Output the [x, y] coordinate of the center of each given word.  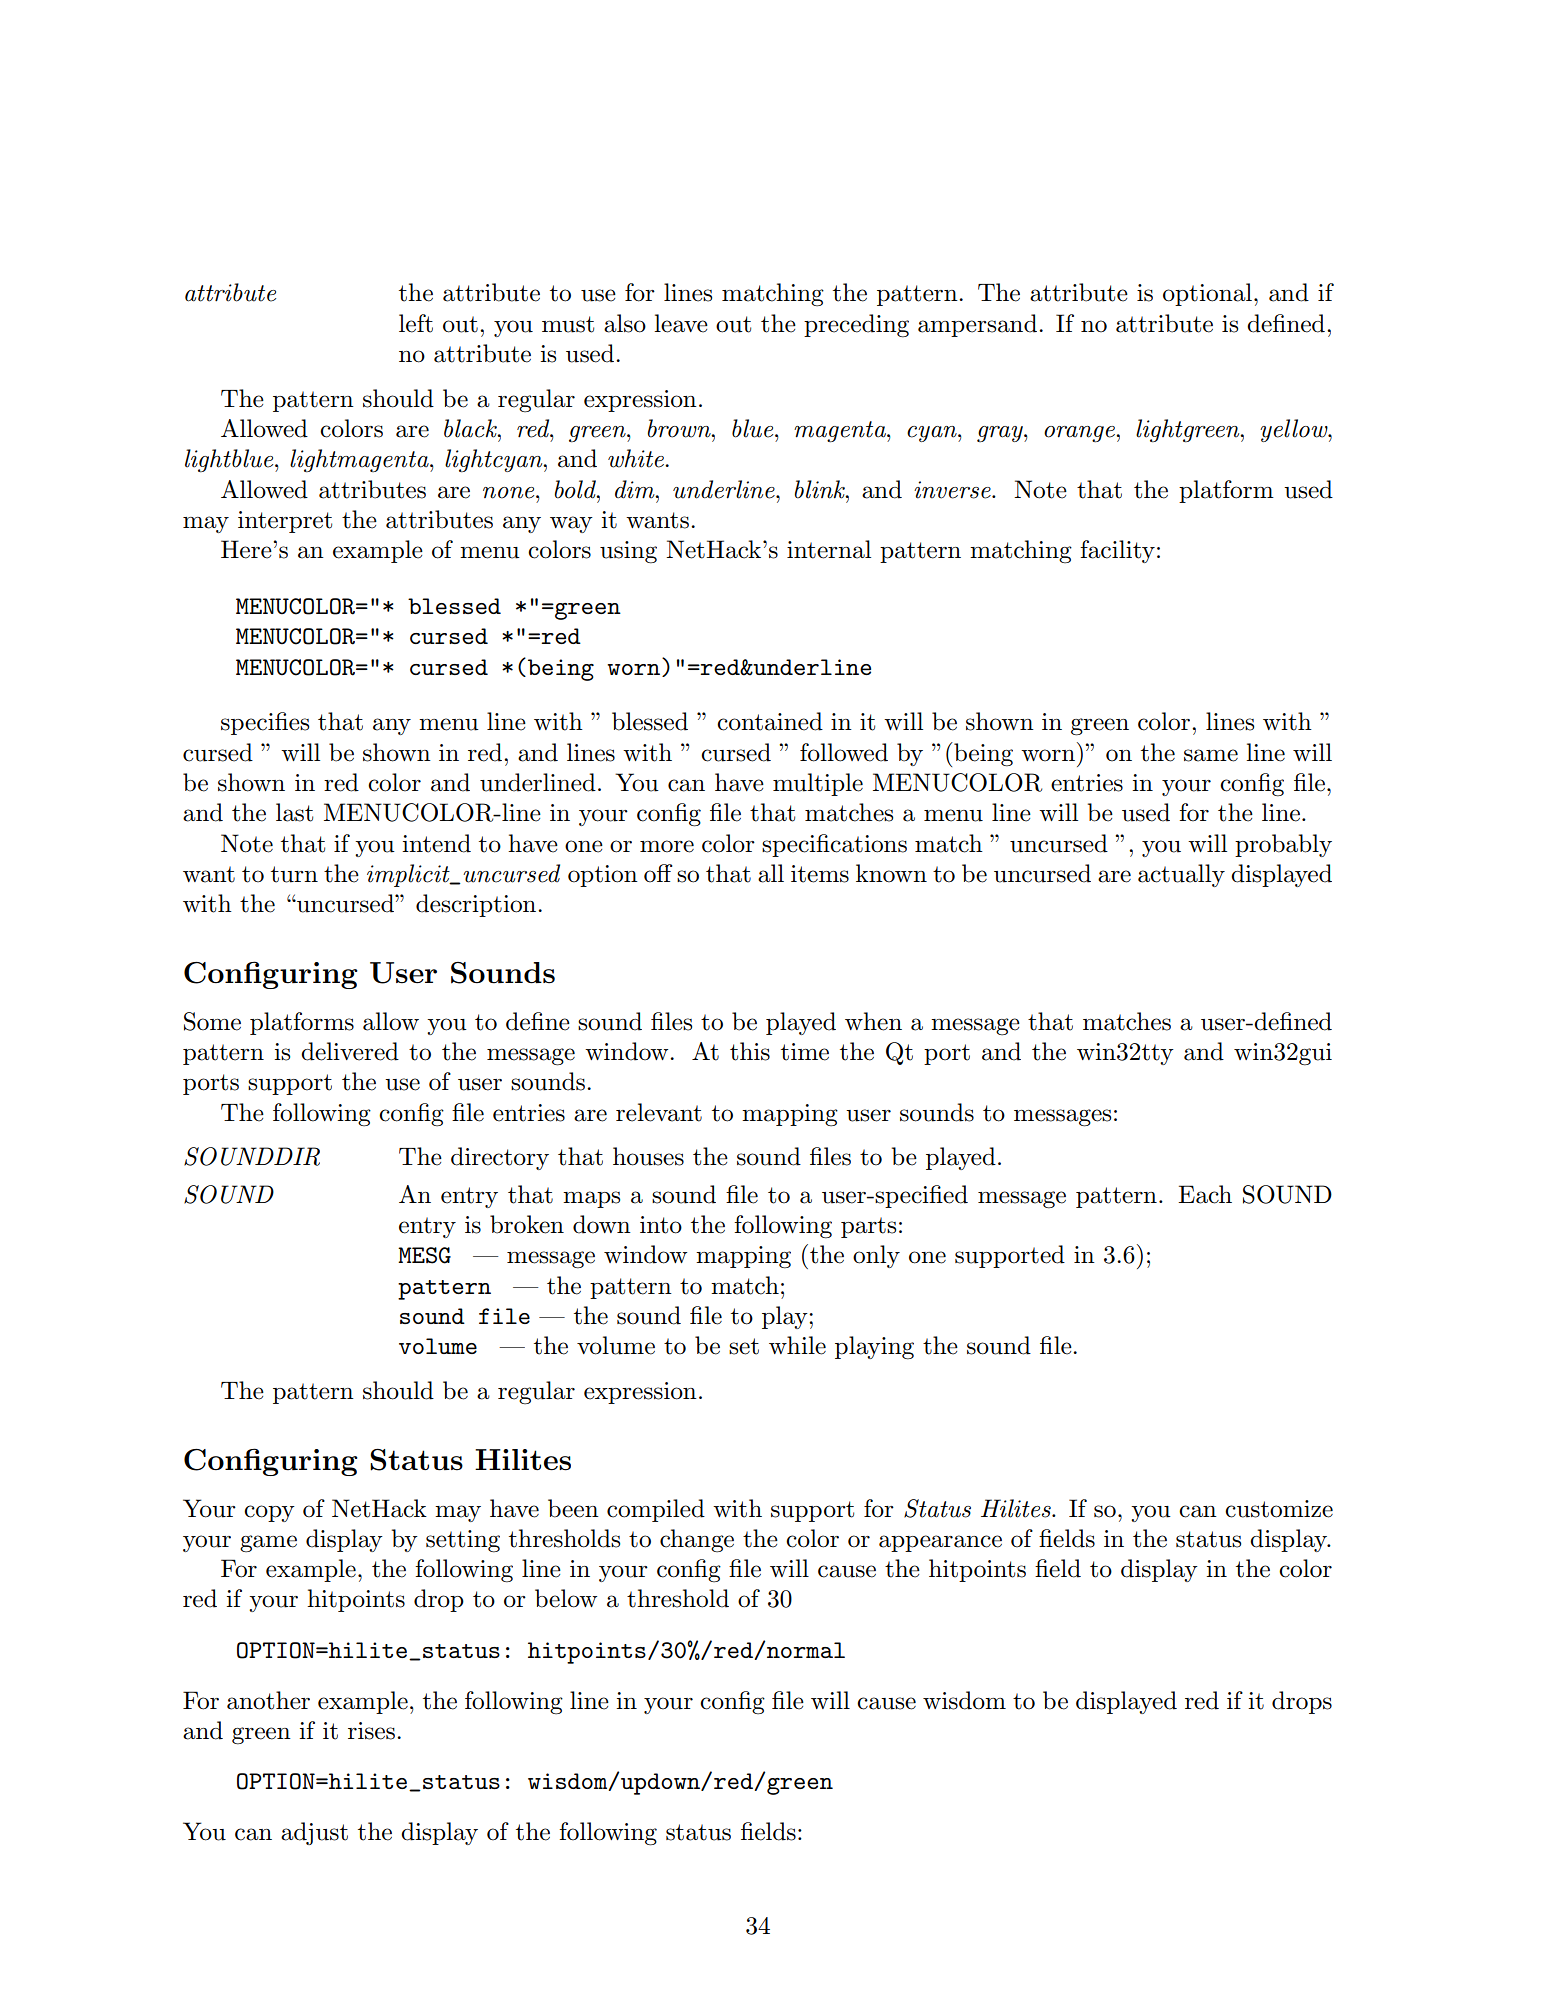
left [416, 323]
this [750, 1051]
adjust [314, 1833]
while [797, 1345]
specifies [265, 723]
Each [1205, 1194]
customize [1279, 1509]
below [566, 1598]
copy [269, 1513]
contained [770, 721]
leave [681, 323]
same [1211, 755]
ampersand [977, 325]
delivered [350, 1051]
